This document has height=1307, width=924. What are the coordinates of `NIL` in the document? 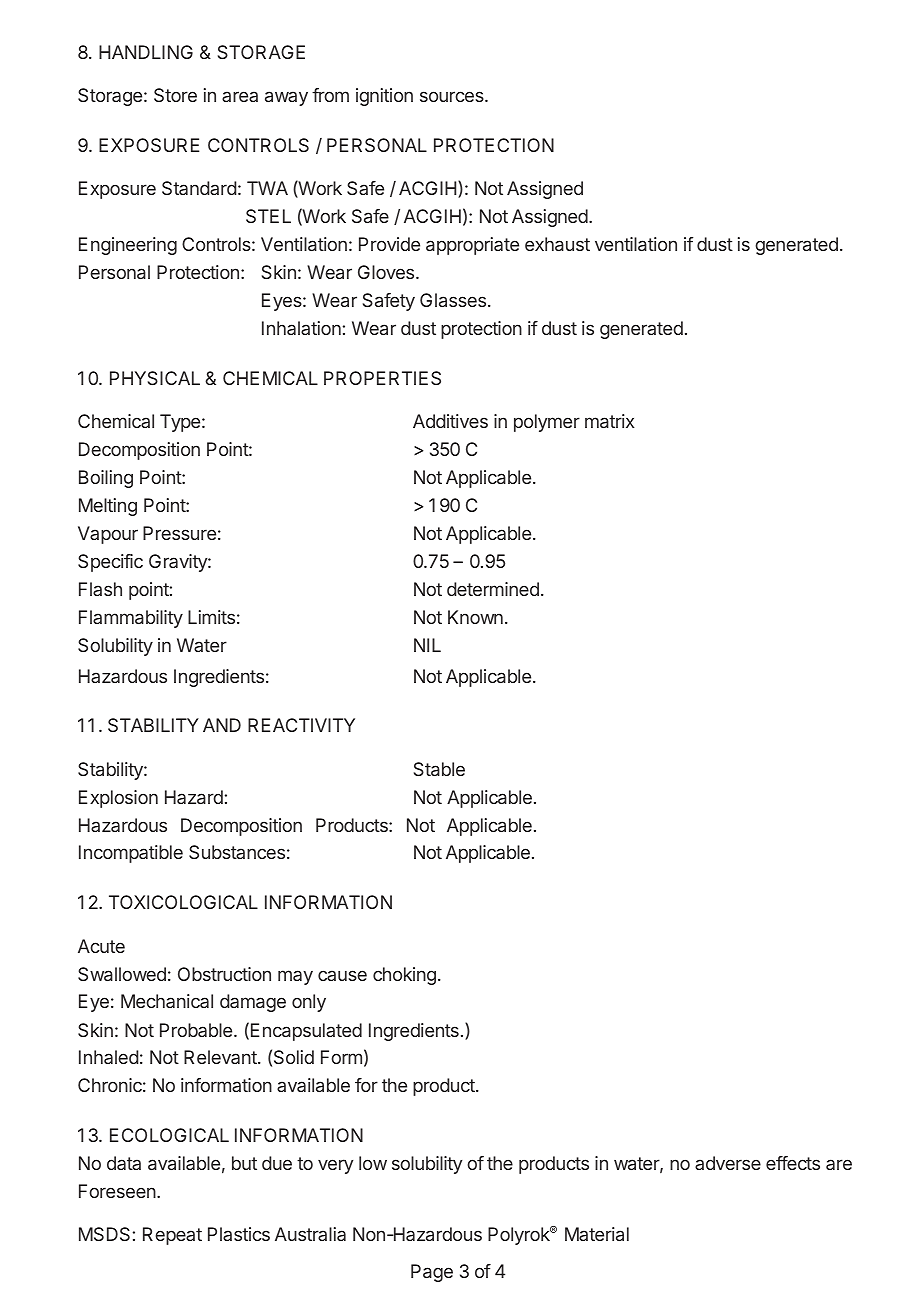 It's located at (427, 645).
